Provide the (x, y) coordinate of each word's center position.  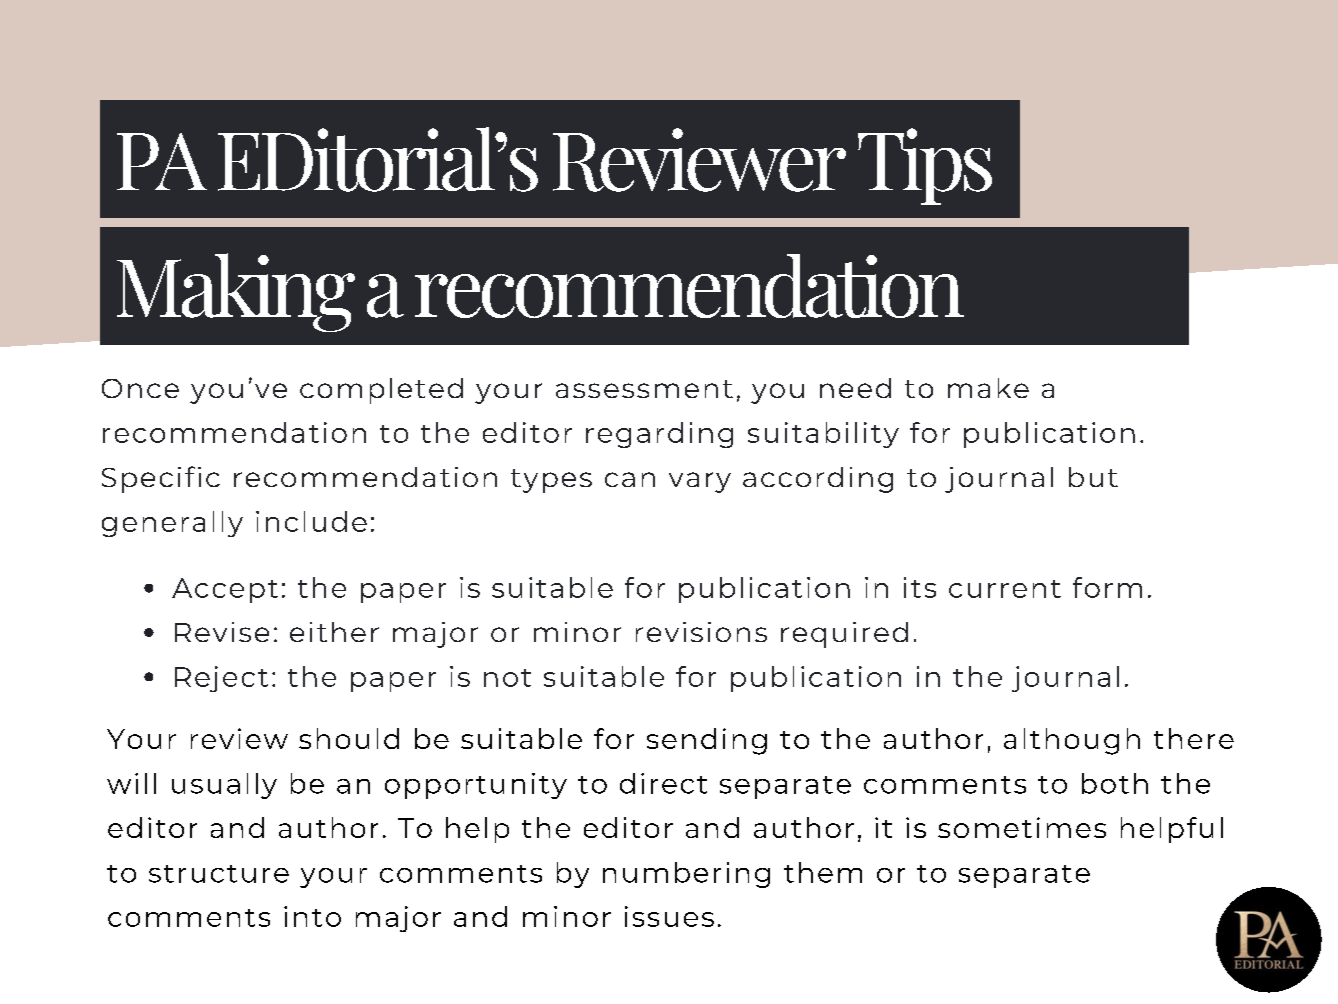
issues (669, 916)
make (988, 388)
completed (381, 391)
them (823, 872)
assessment (644, 389)
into (312, 916)
